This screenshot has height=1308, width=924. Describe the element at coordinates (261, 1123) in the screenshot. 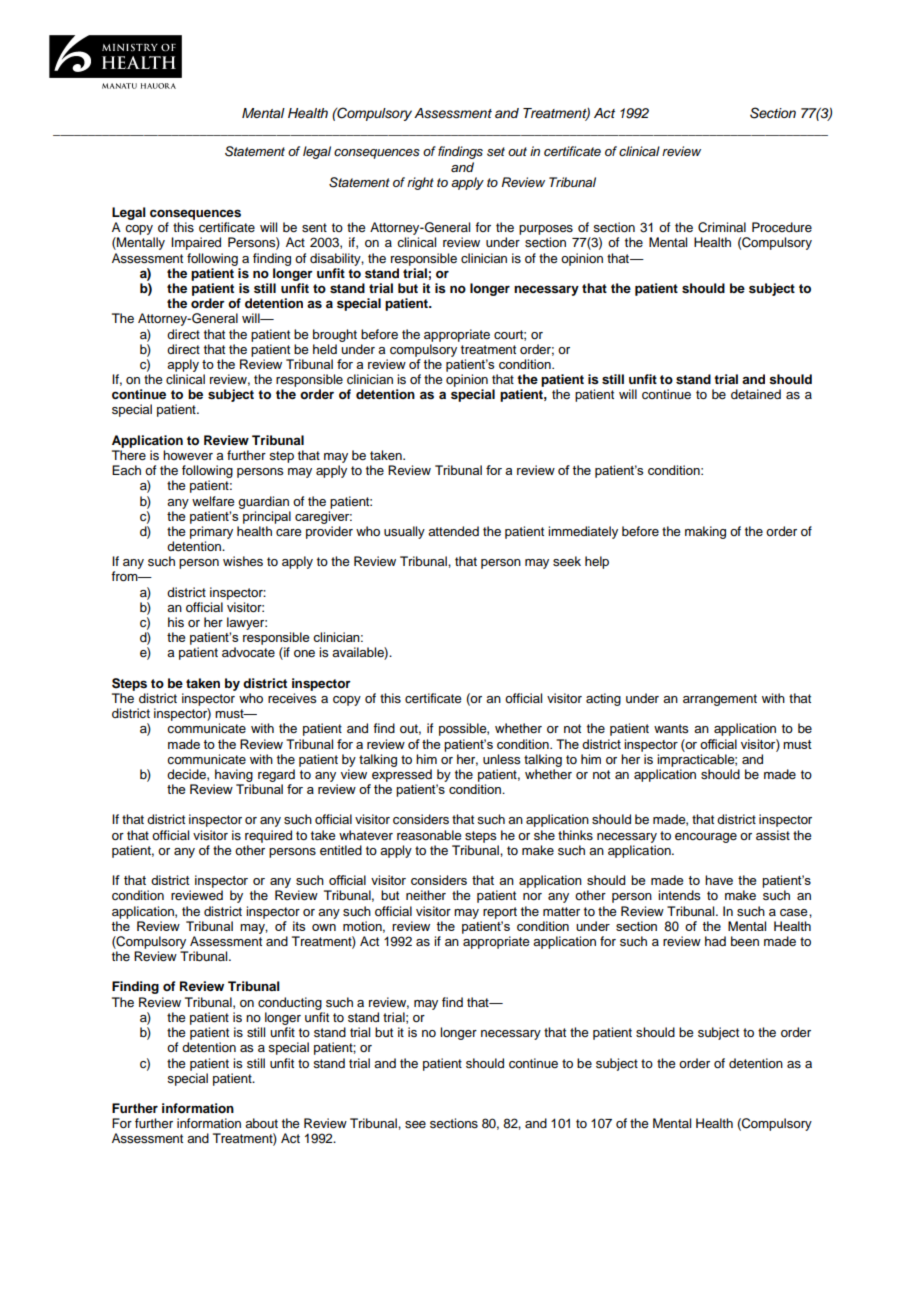

I see `about` at that location.
